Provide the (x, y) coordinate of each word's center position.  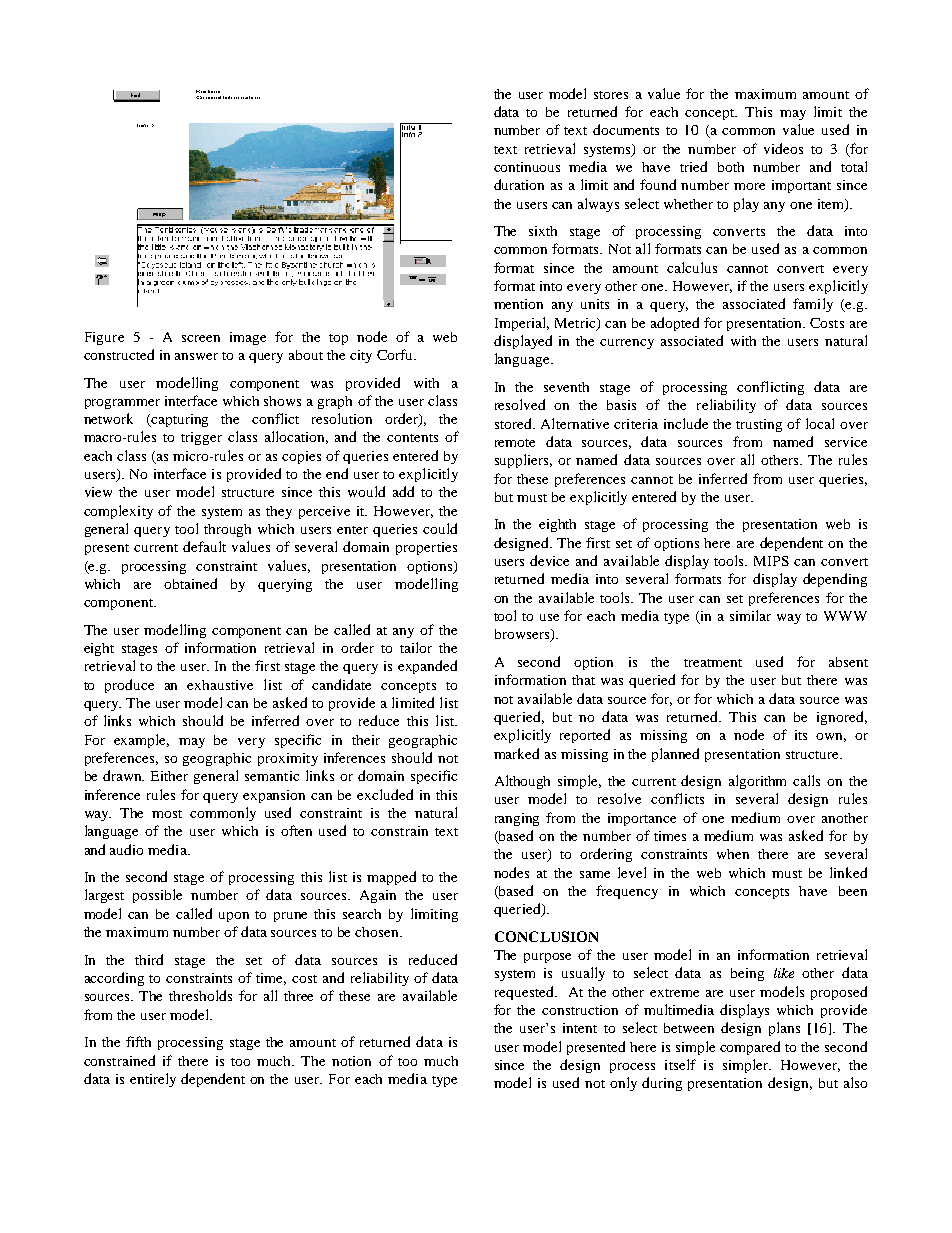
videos (783, 148)
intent (580, 1028)
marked (516, 753)
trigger (201, 438)
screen (201, 338)
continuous (527, 167)
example (141, 741)
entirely (153, 1080)
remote (515, 443)
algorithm (757, 782)
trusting (759, 425)
